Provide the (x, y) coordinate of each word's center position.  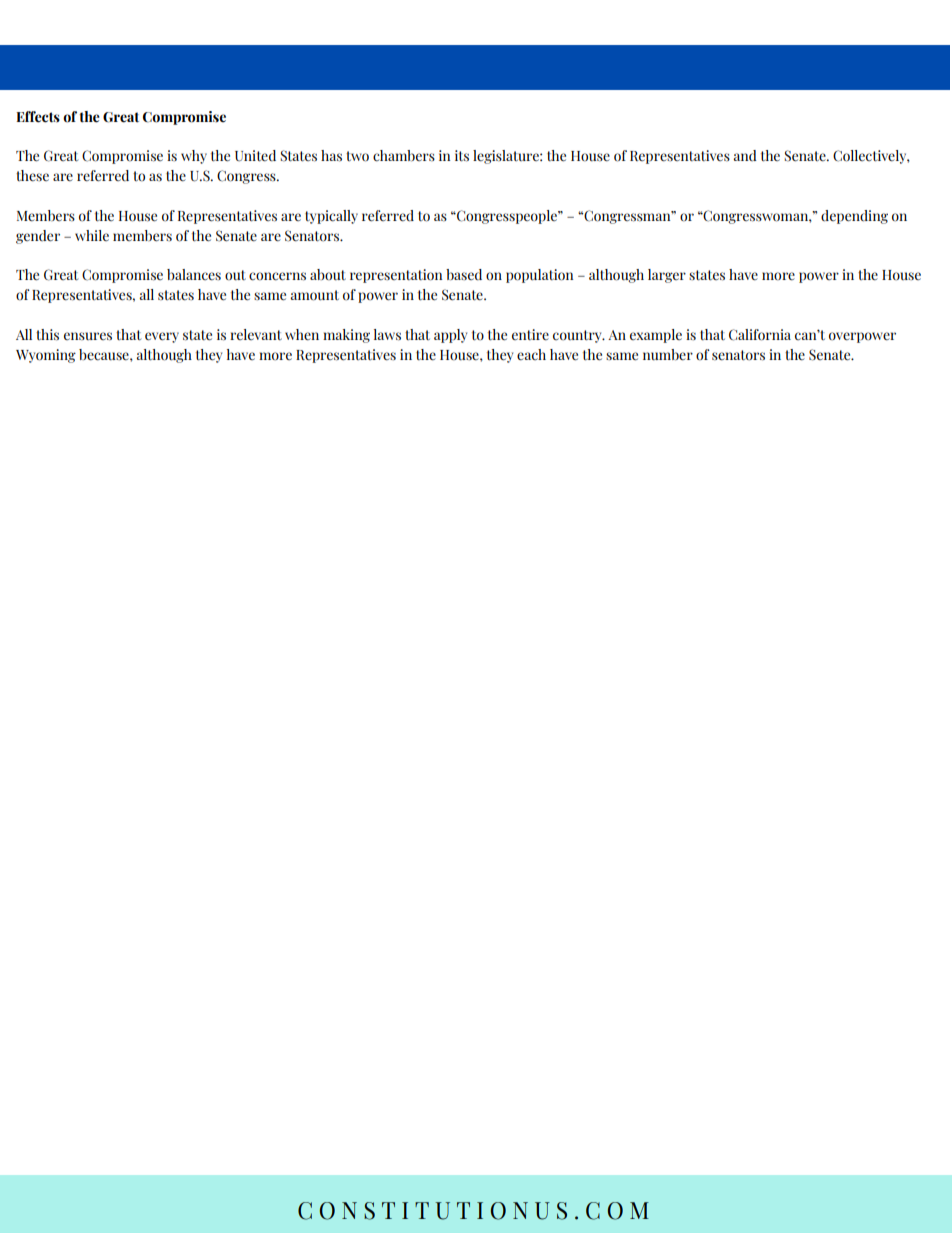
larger (667, 276)
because (105, 355)
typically (331, 217)
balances (194, 275)
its (462, 156)
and (745, 155)
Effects (38, 117)
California (760, 335)
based (464, 275)
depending (854, 217)
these (32, 176)
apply (450, 336)
